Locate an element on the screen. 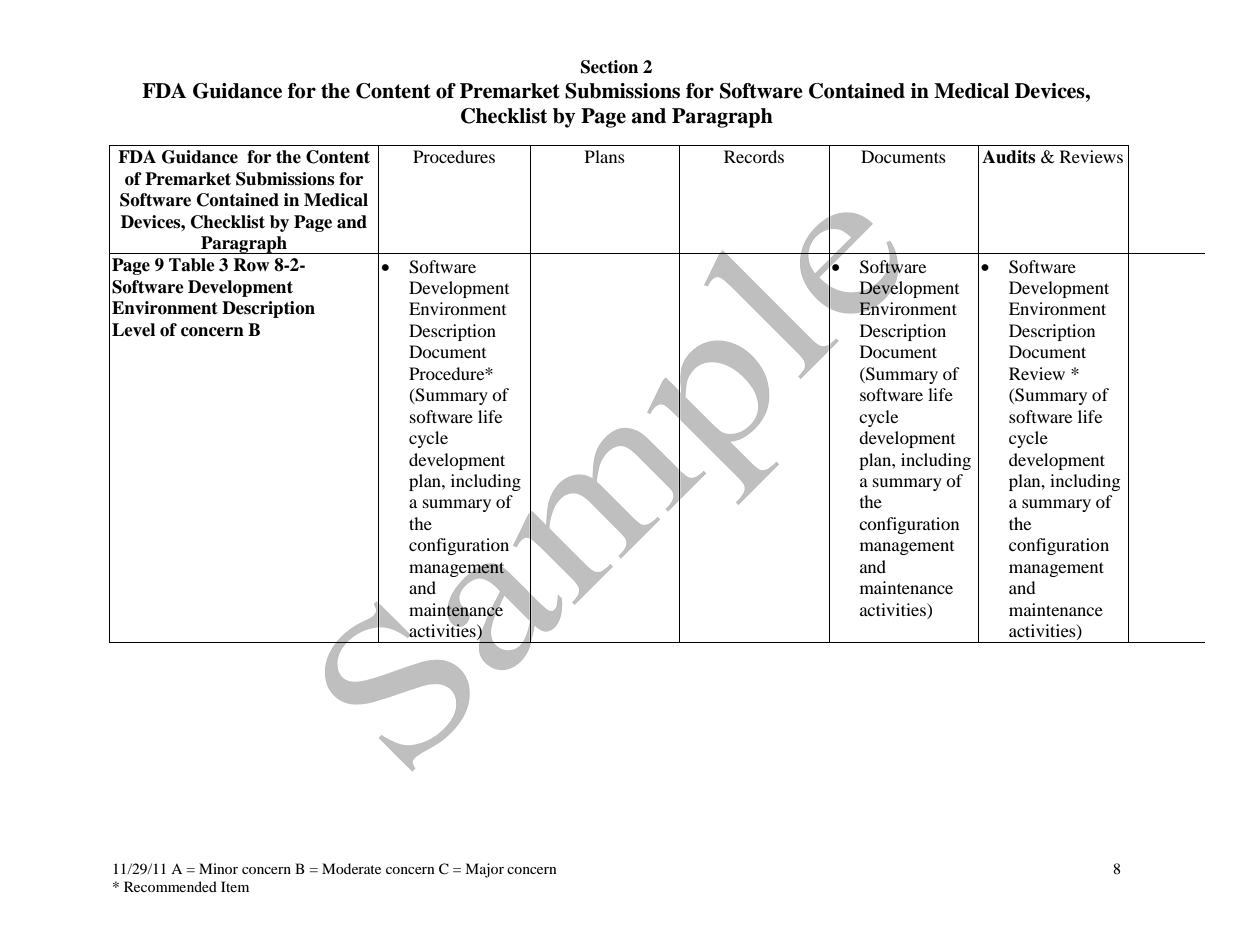 The width and height of the screenshot is (1233, 952). Audits is located at coordinates (1008, 157).
